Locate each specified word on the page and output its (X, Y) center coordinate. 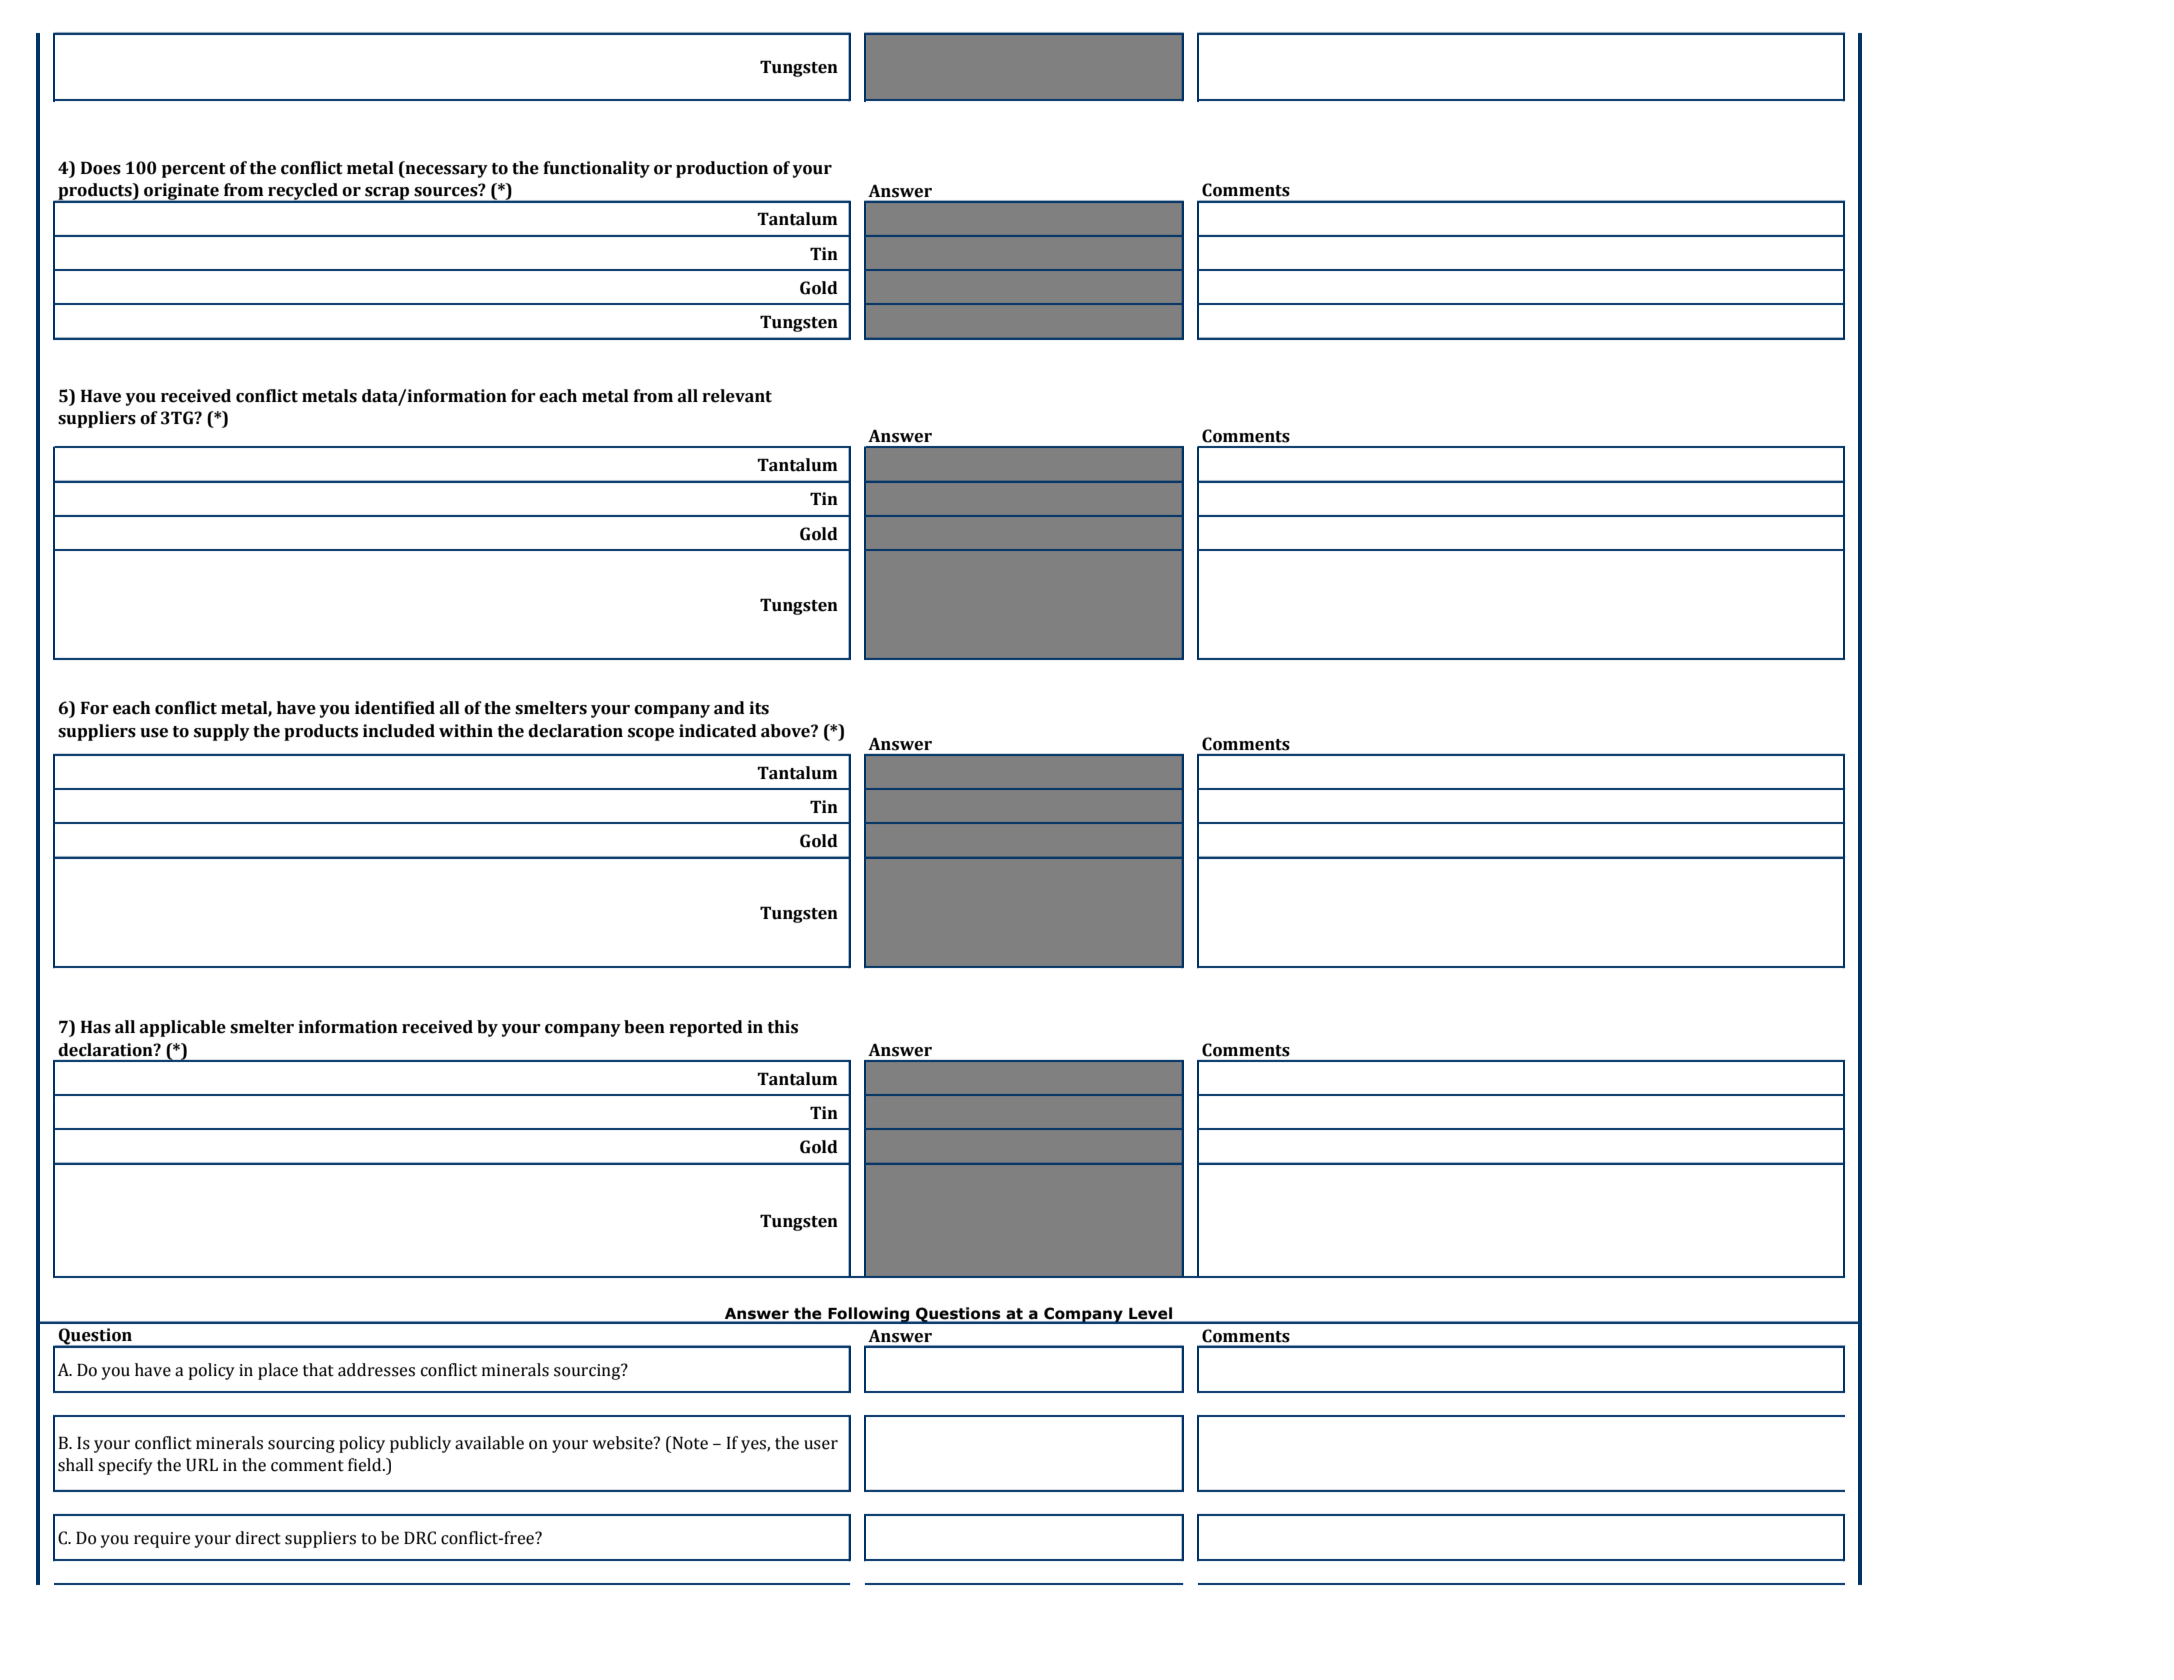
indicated (718, 731)
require (162, 1540)
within (466, 731)
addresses (376, 1370)
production (722, 169)
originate (181, 193)
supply (222, 732)
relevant (737, 396)
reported (706, 1028)
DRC (420, 1538)
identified (395, 708)
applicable (183, 1028)
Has (96, 1027)
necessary (445, 171)
